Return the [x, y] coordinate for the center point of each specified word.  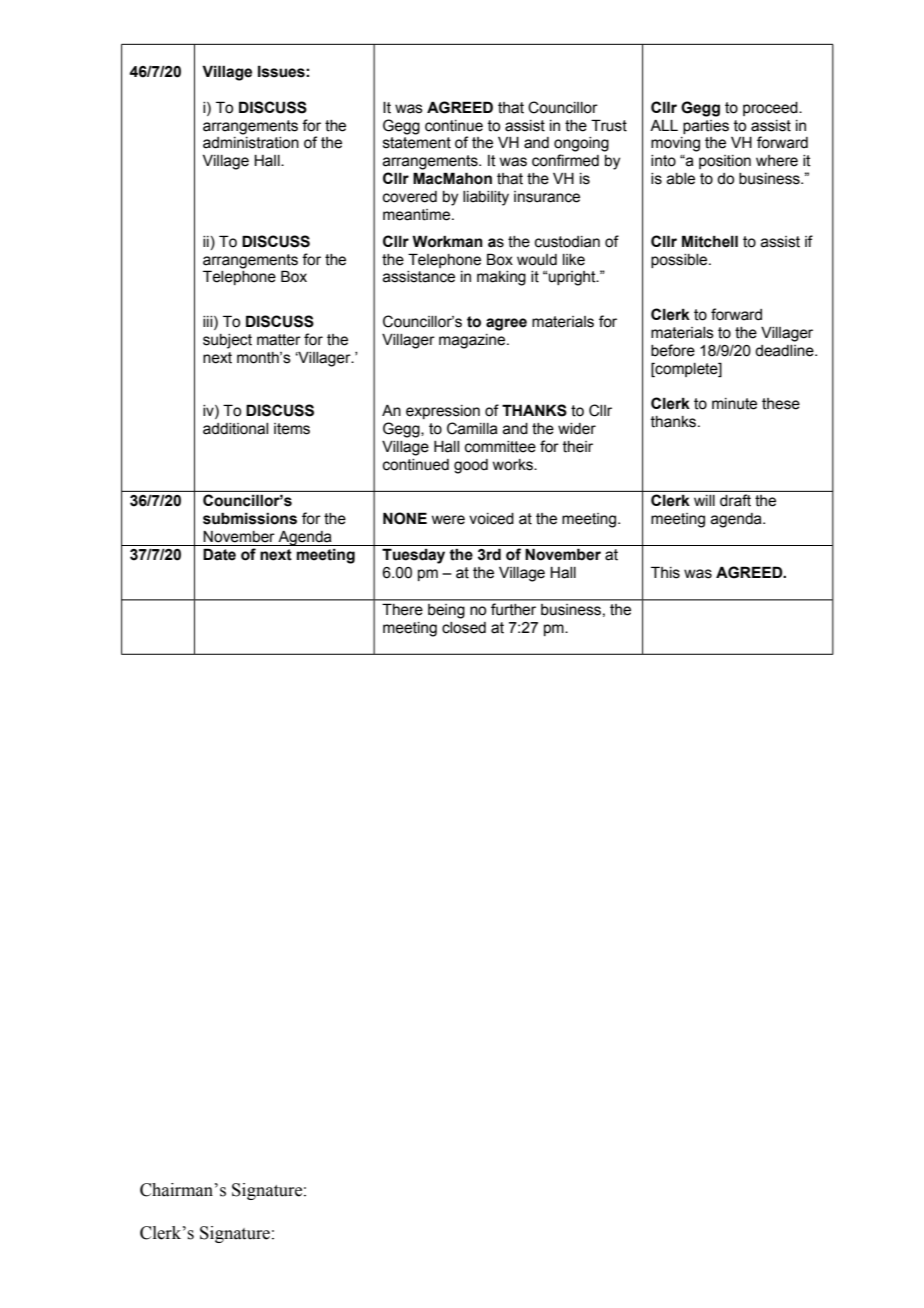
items [292, 429]
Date [219, 554]
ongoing [581, 144]
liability [486, 198]
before [673, 350]
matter [279, 340]
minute [734, 404]
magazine [473, 341]
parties [706, 127]
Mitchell [710, 241]
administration [251, 143]
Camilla [472, 428]
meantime [418, 215]
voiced [491, 519]
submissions [250, 518]
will [704, 500]
